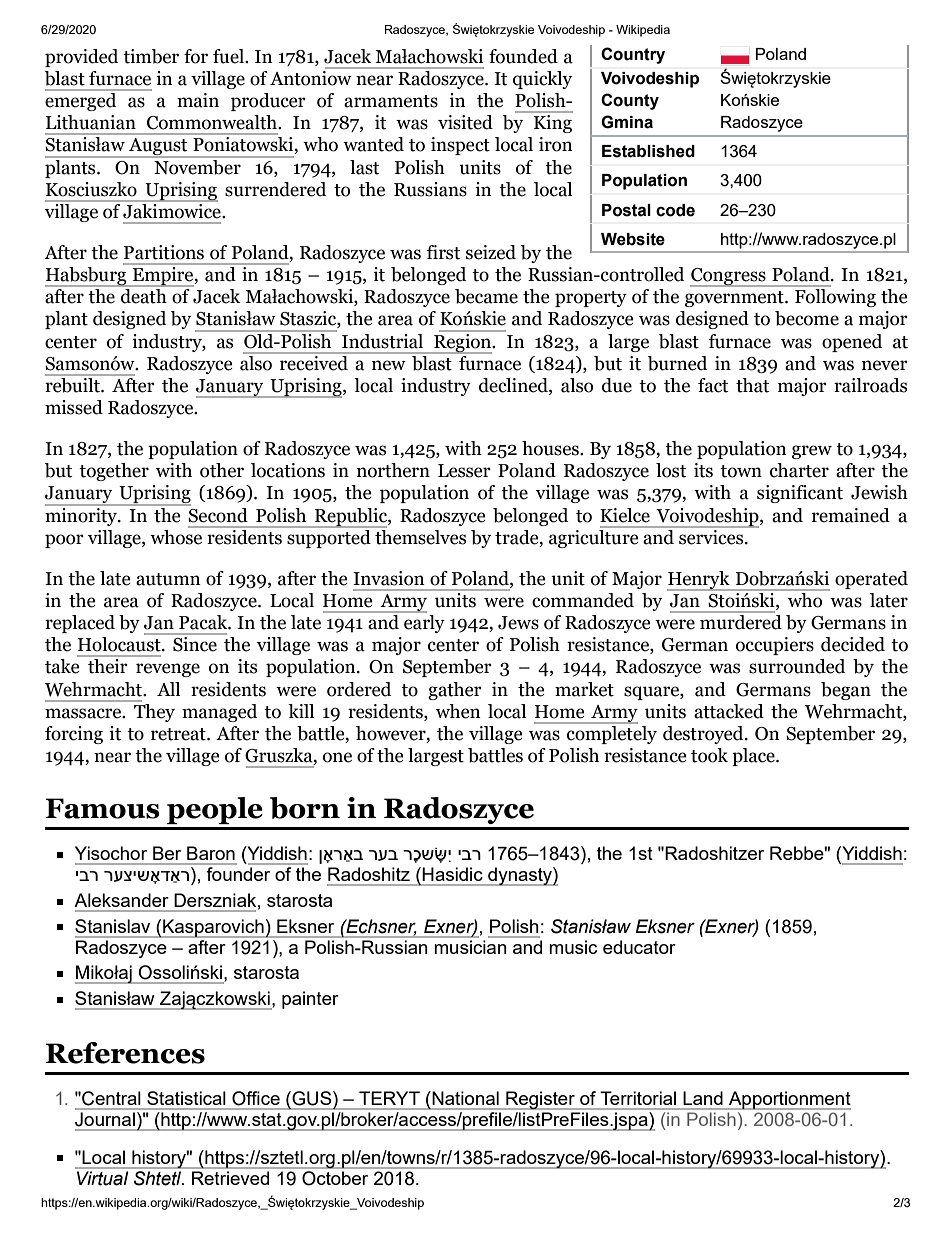 The image size is (952, 1233). What do you see at coordinates (464, 471) in the screenshot?
I see `Lesser` at bounding box center [464, 471].
